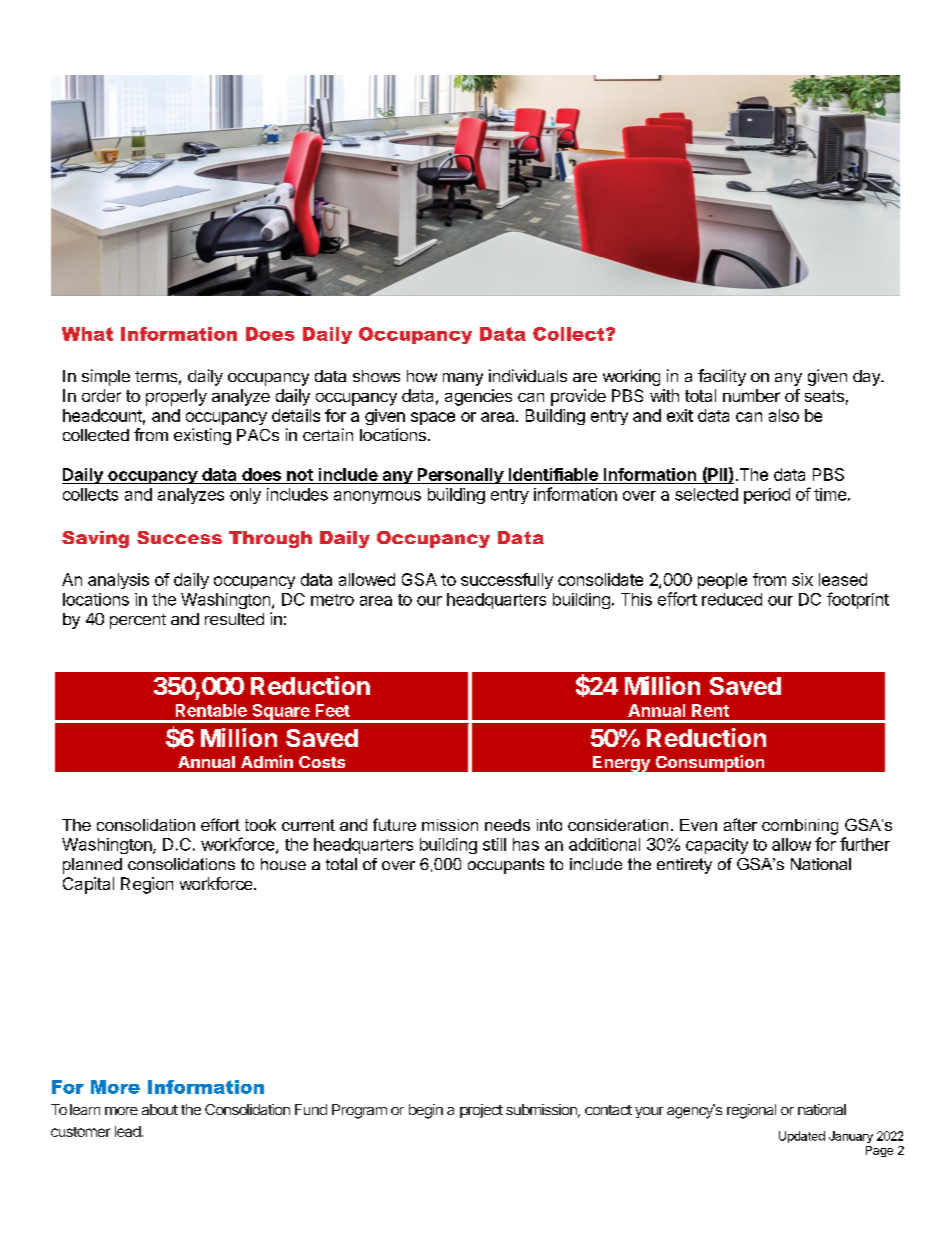 The image size is (952, 1233). Describe the element at coordinates (245, 496) in the screenshot. I see `only` at that location.
